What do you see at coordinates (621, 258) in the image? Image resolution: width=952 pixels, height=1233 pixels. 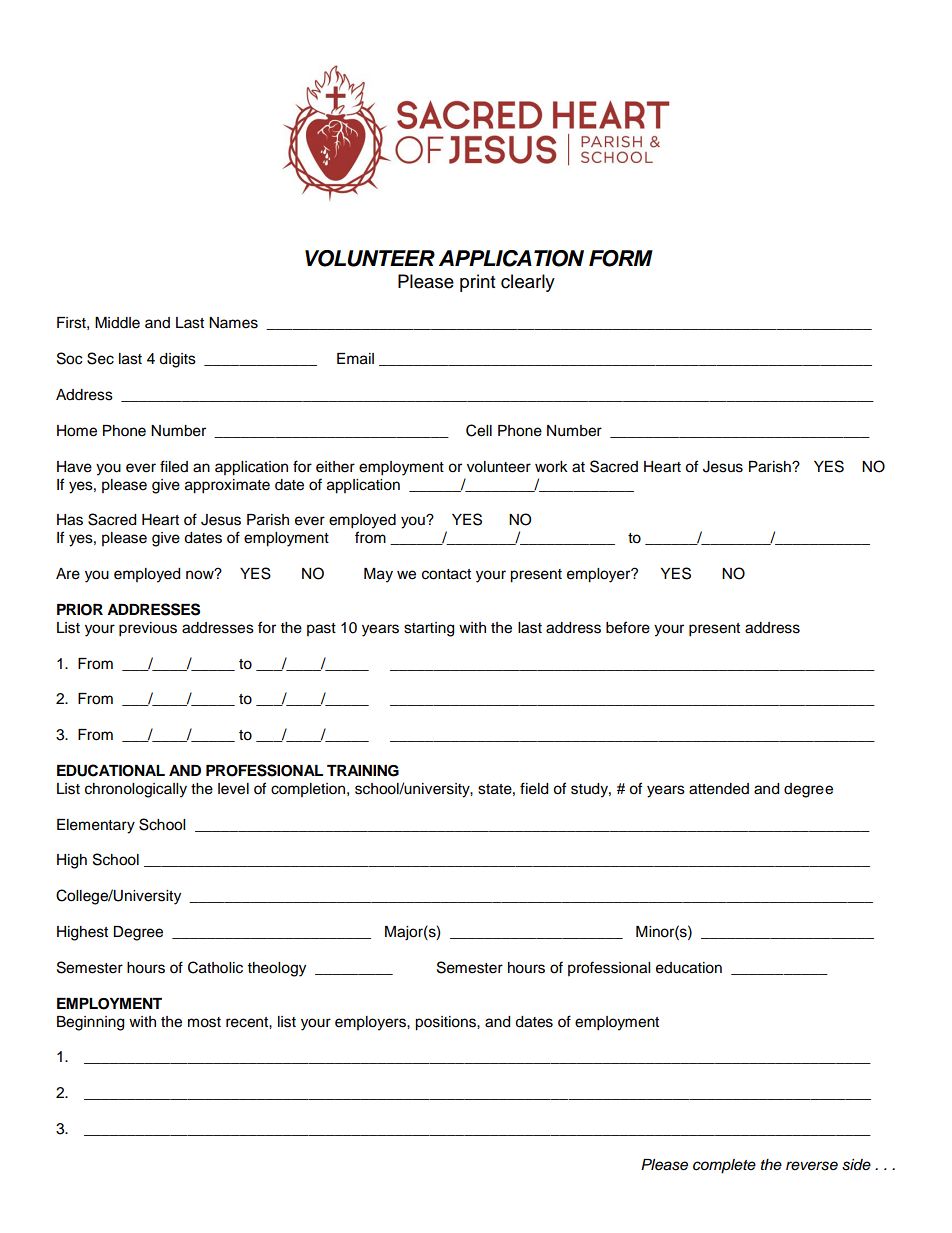 I see `FORM` at bounding box center [621, 258].
